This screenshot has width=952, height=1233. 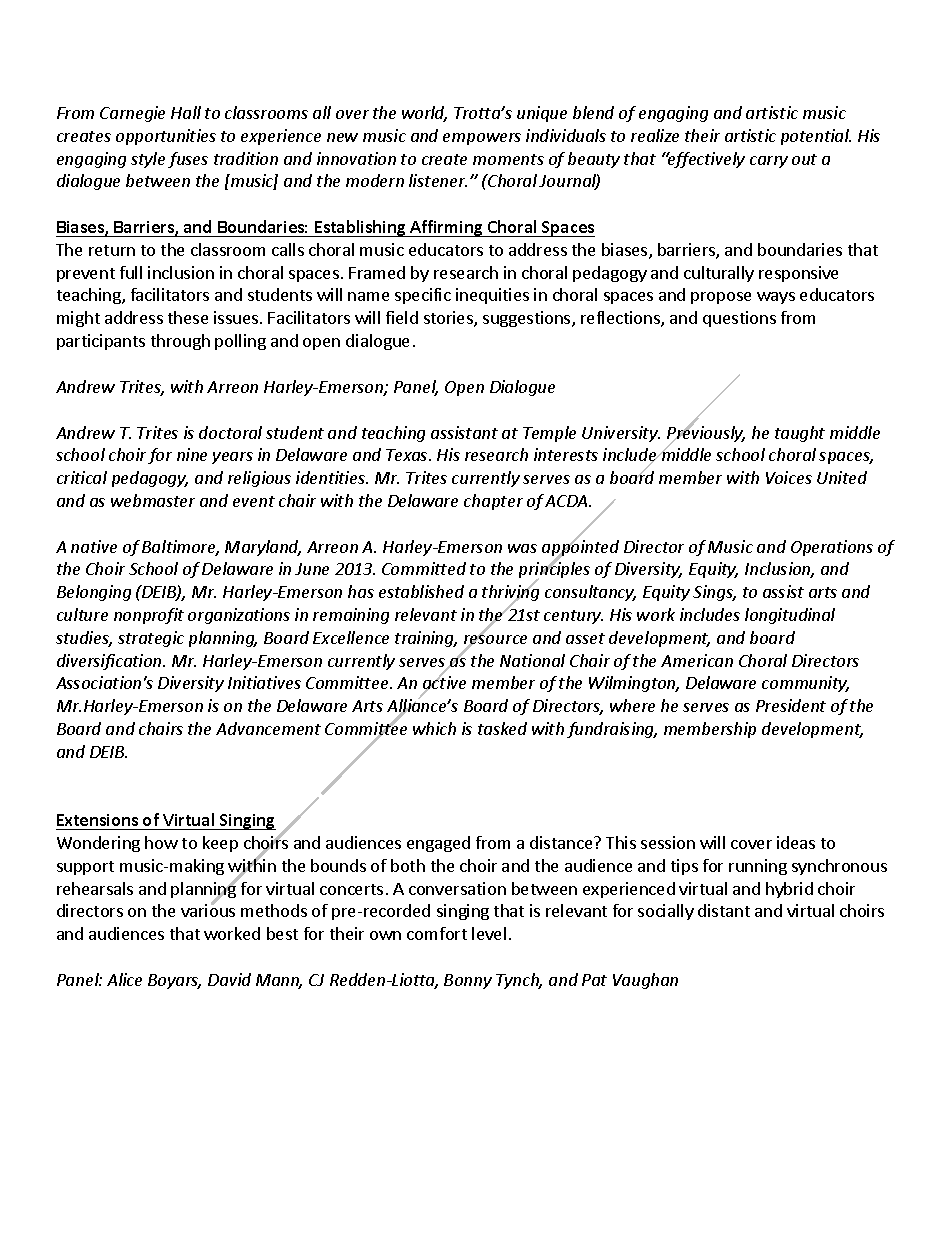 What do you see at coordinates (268, 728) in the screenshot?
I see `Advancement` at bounding box center [268, 728].
